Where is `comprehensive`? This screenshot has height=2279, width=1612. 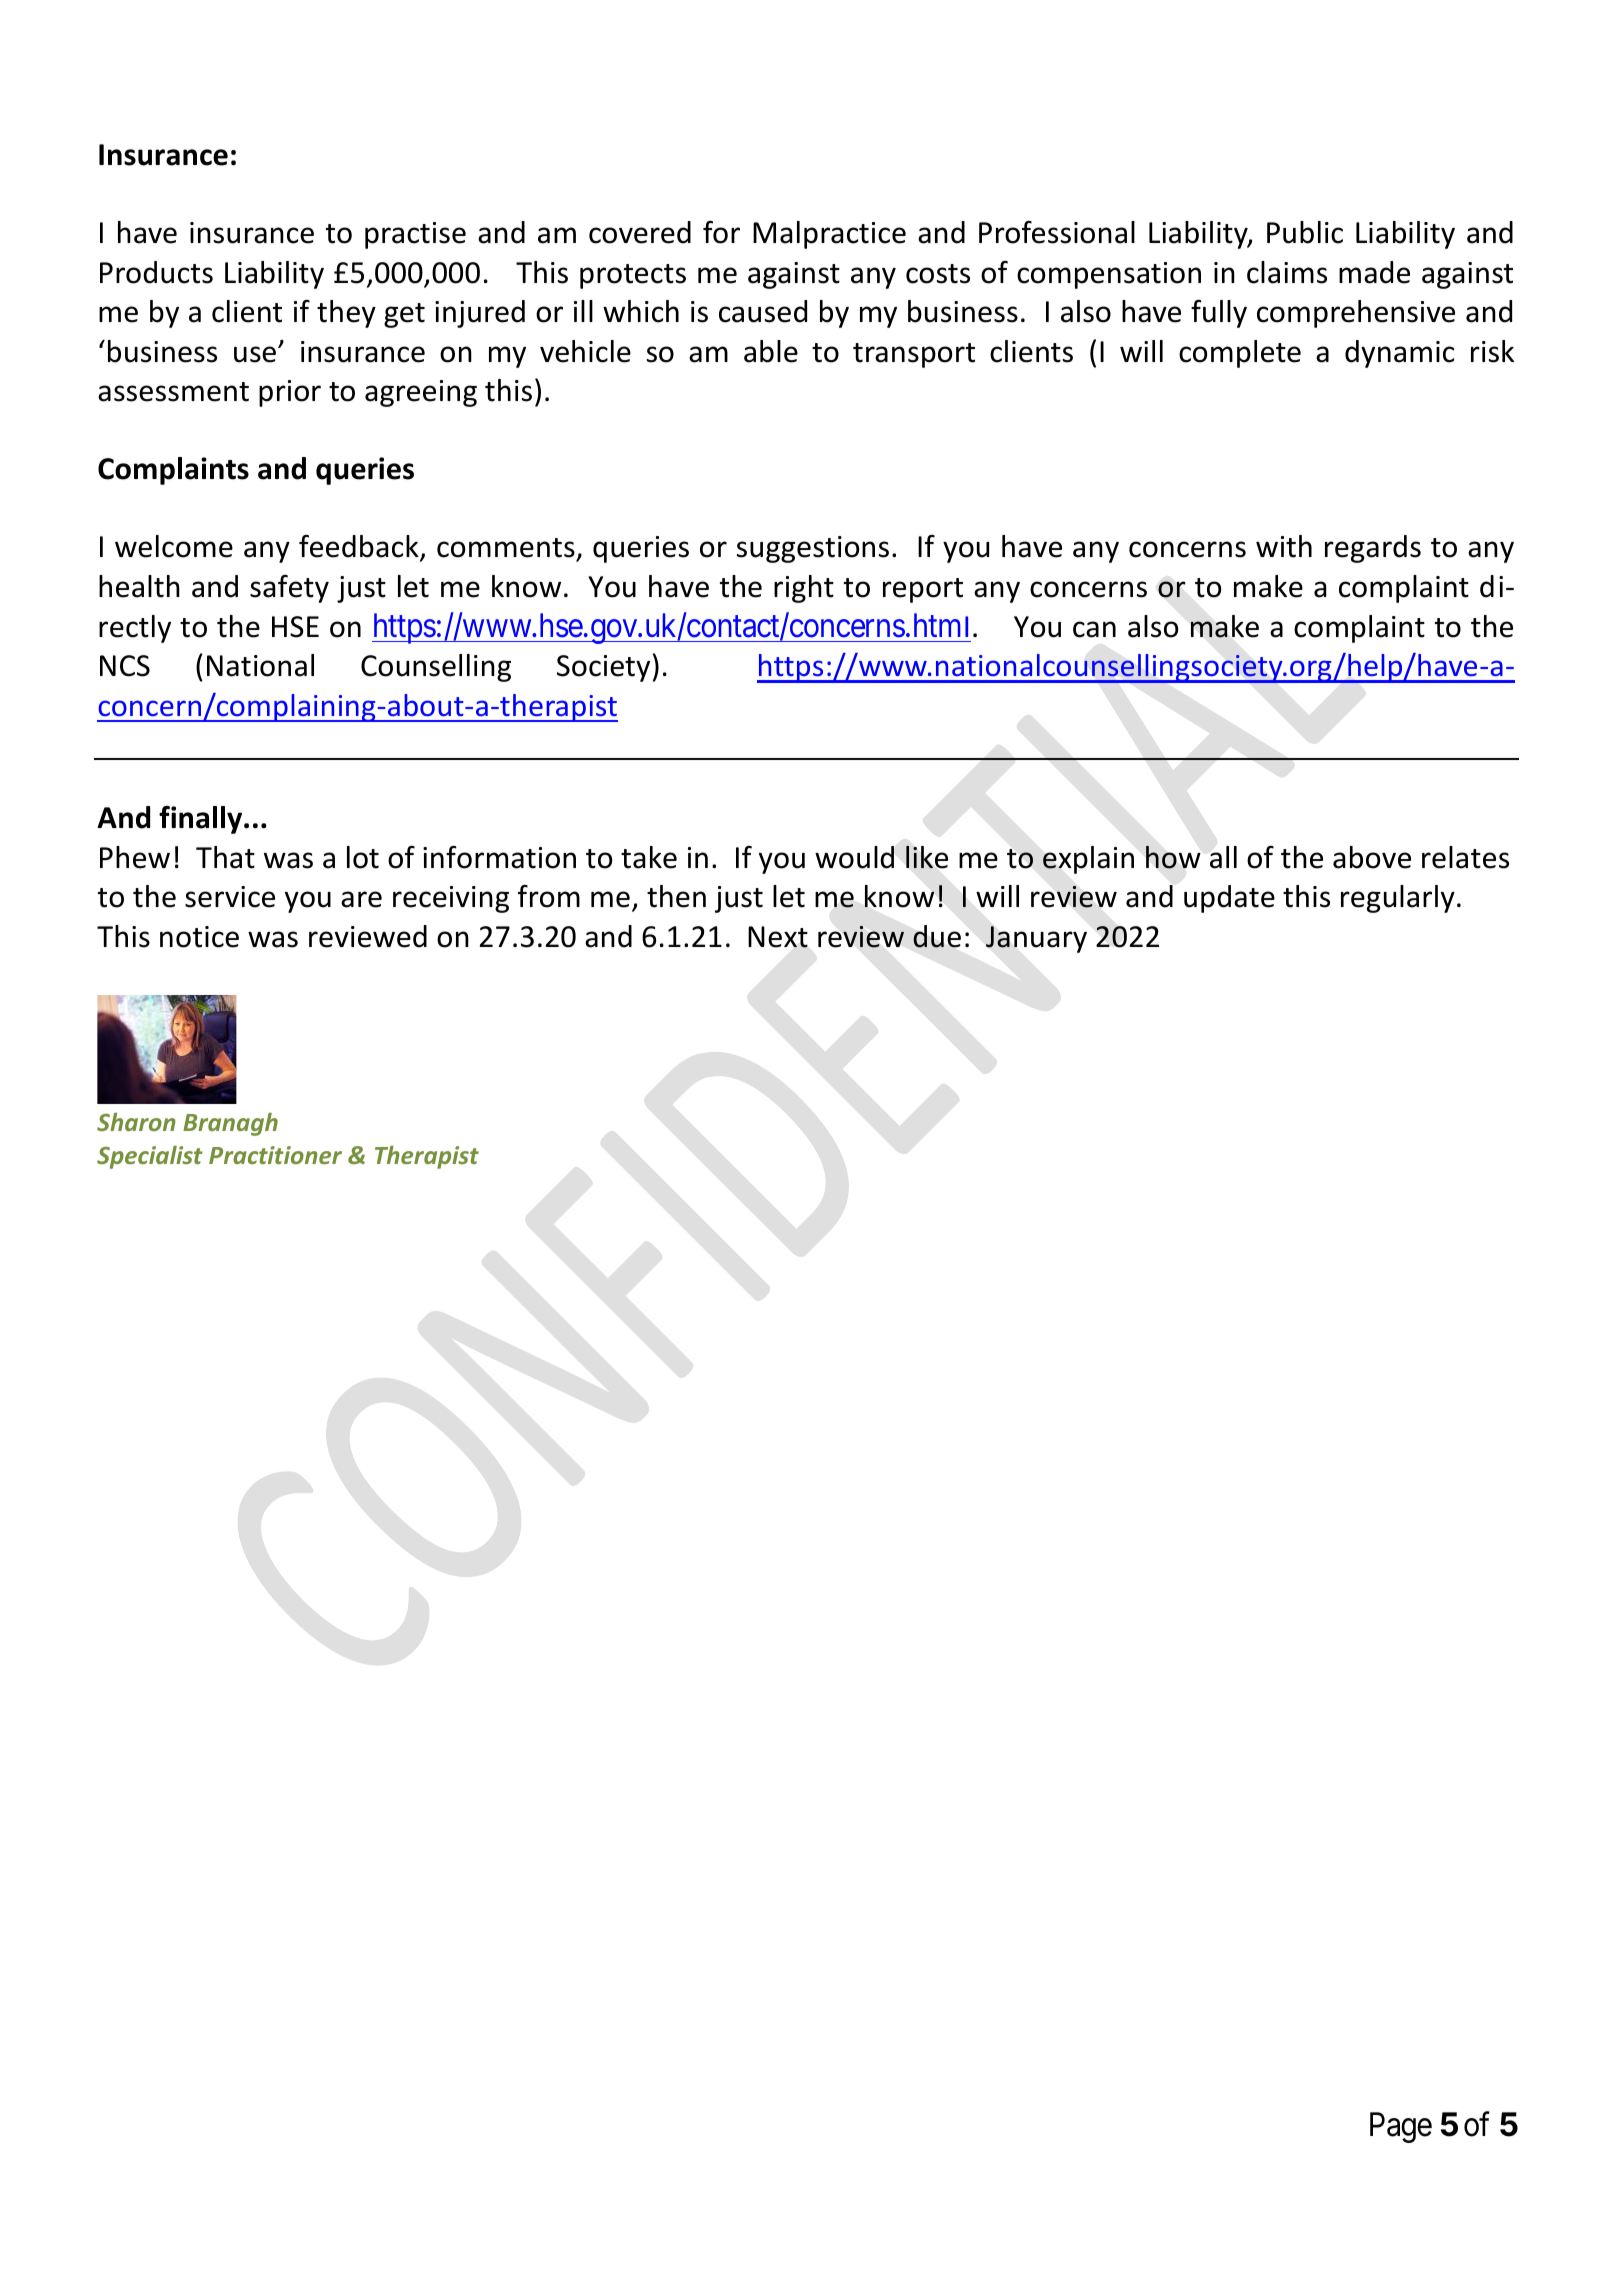 comprehensive is located at coordinates (1356, 314).
